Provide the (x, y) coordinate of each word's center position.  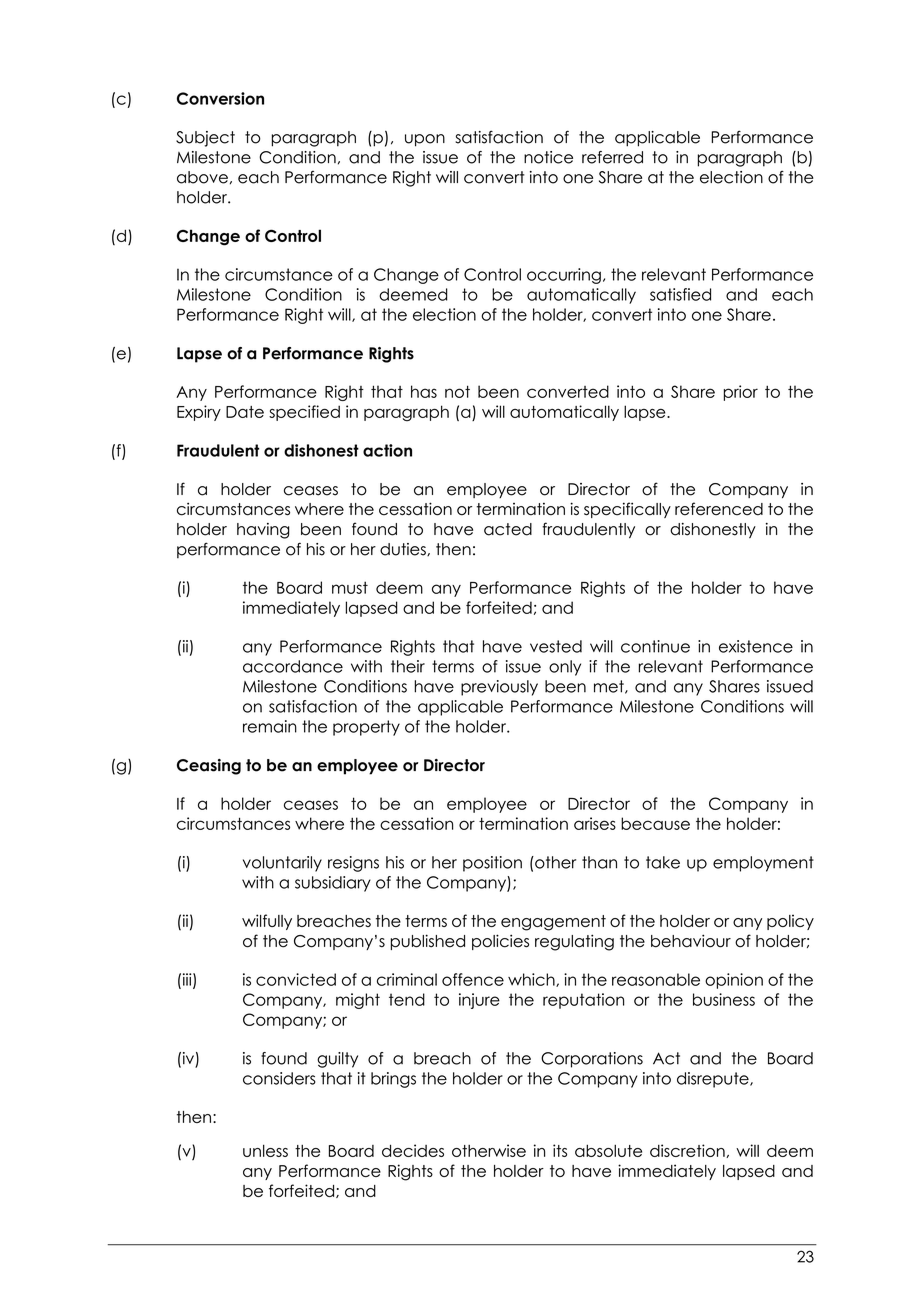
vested (556, 646)
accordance (293, 666)
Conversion (220, 98)
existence (756, 646)
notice (548, 157)
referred (612, 157)
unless (265, 1150)
